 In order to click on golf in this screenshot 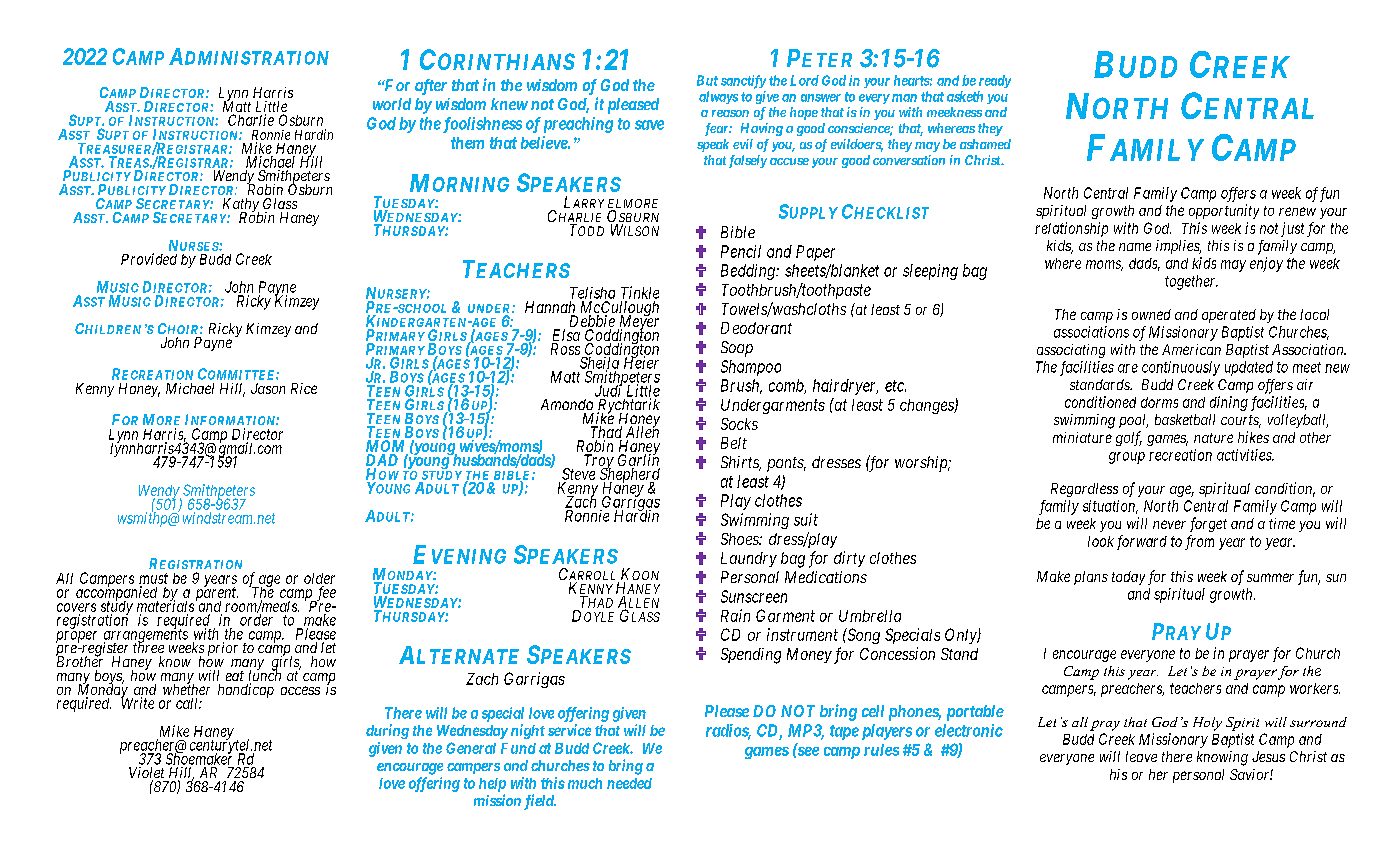, I will do `click(1129, 438)`.
